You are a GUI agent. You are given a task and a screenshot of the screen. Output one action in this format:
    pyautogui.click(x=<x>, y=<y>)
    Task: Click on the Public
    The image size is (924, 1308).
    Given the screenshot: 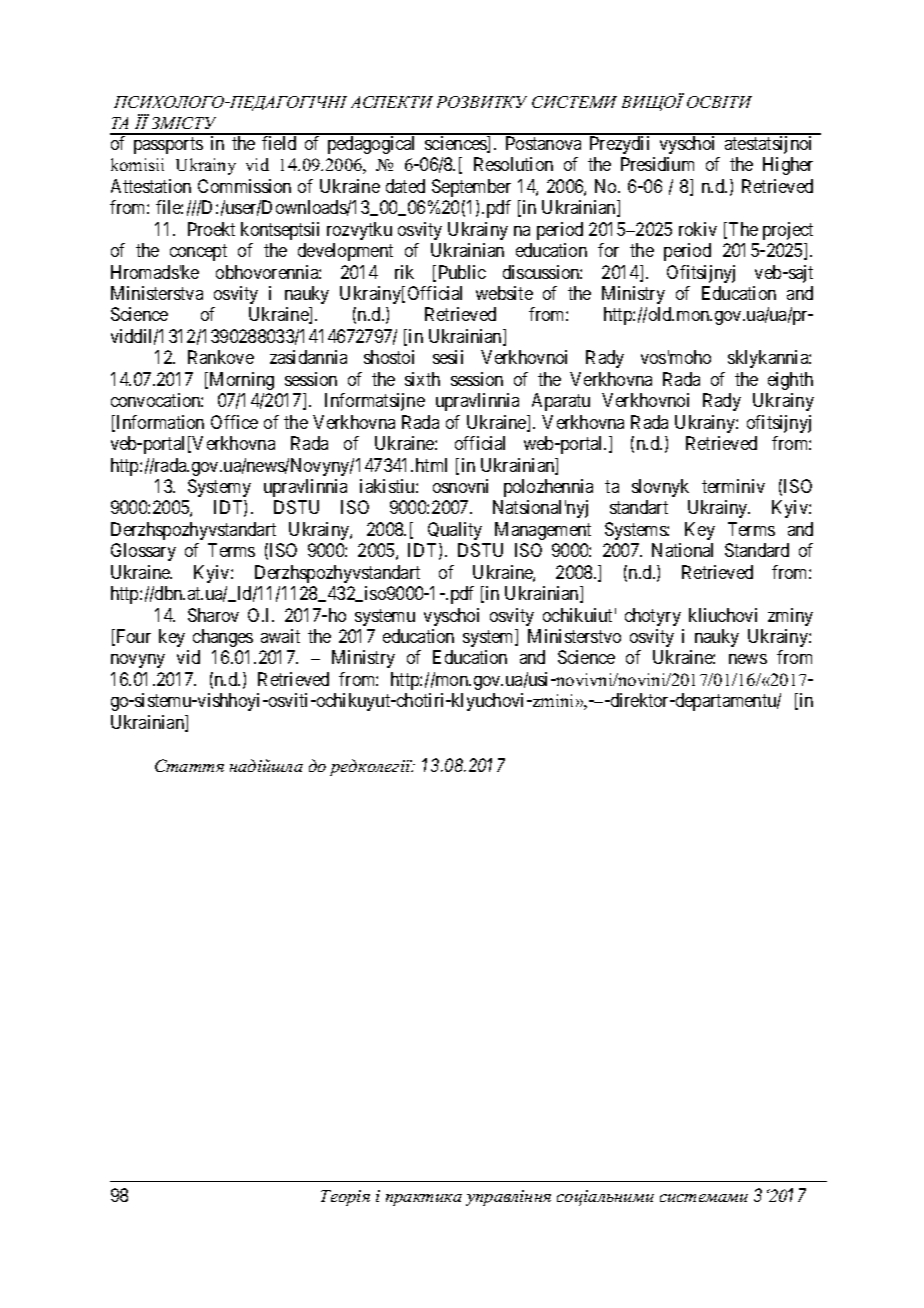 What is the action you would take?
    pyautogui.click(x=462, y=272)
